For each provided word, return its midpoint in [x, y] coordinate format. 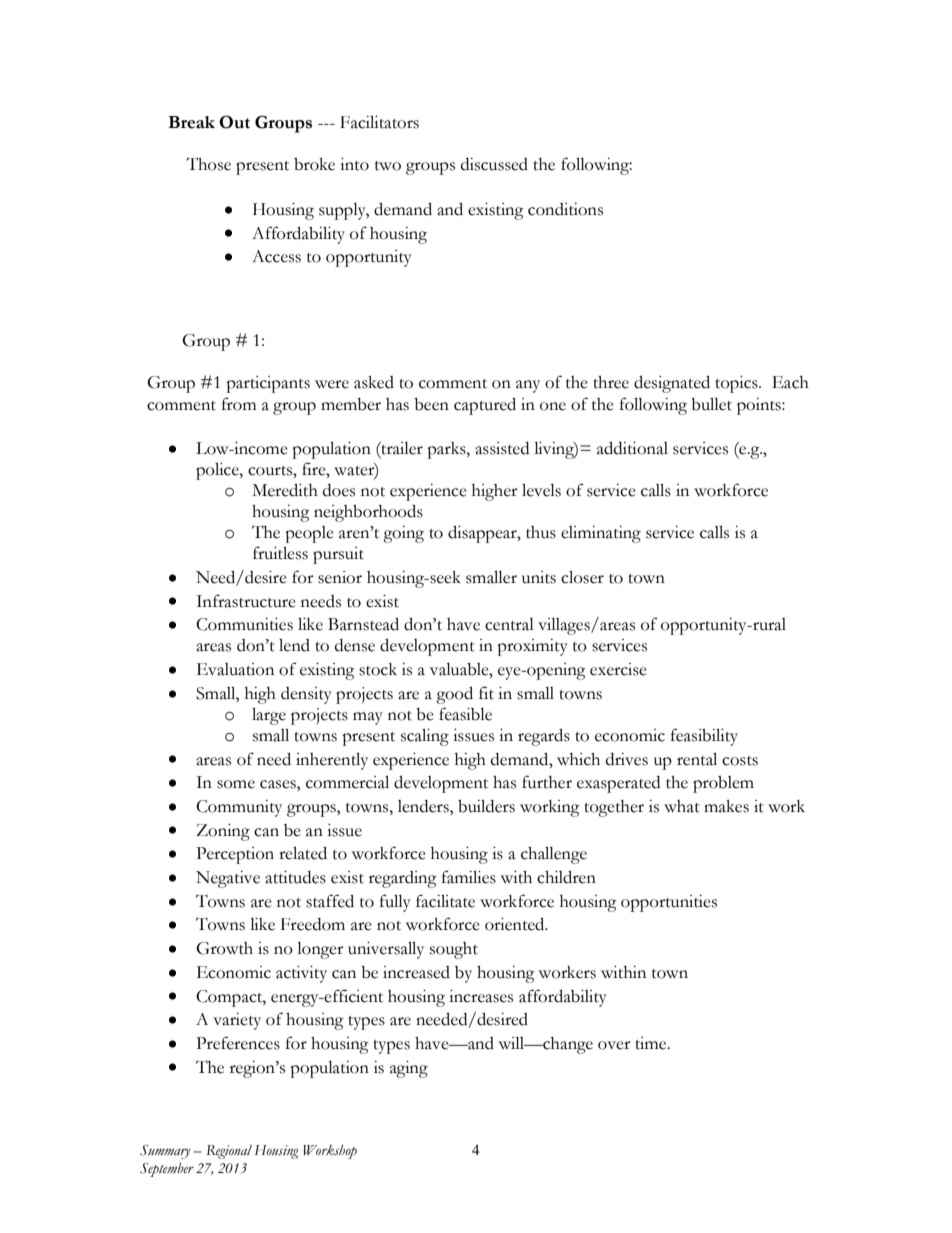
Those [208, 164]
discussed [494, 164]
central [509, 624]
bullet [711, 404]
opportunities [669, 903]
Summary [165, 1152]
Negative [228, 879]
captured [485, 406]
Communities [244, 624]
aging [409, 1069]
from [239, 404]
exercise [618, 669]
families [469, 877]
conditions [565, 209]
